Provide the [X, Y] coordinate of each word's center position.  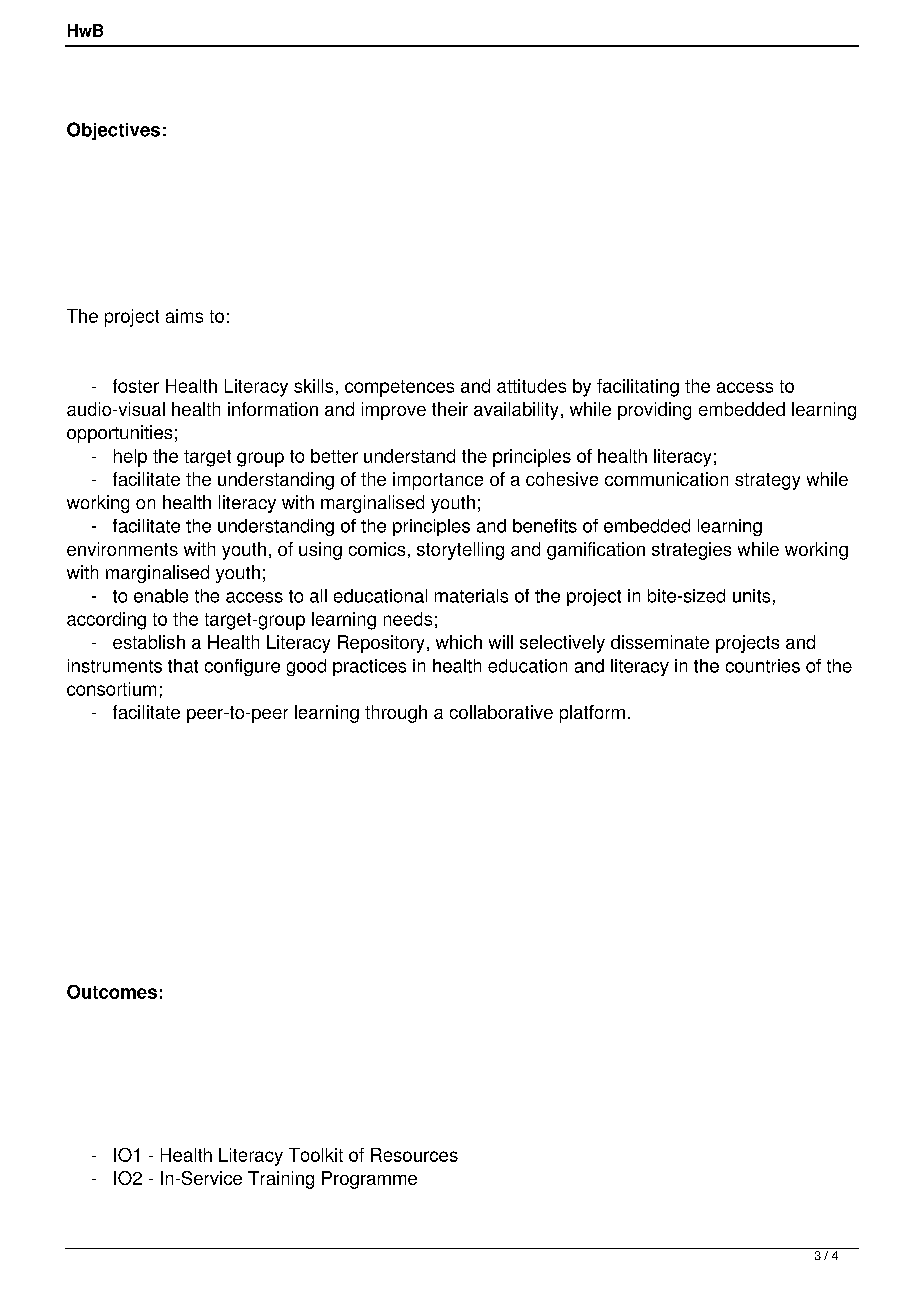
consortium [111, 689]
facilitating [638, 388]
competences [399, 388]
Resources [414, 1155]
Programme [369, 1180]
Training [281, 1180]
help [130, 458]
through [396, 714]
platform [592, 714]
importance [438, 481]
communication [666, 479]
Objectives [113, 131]
